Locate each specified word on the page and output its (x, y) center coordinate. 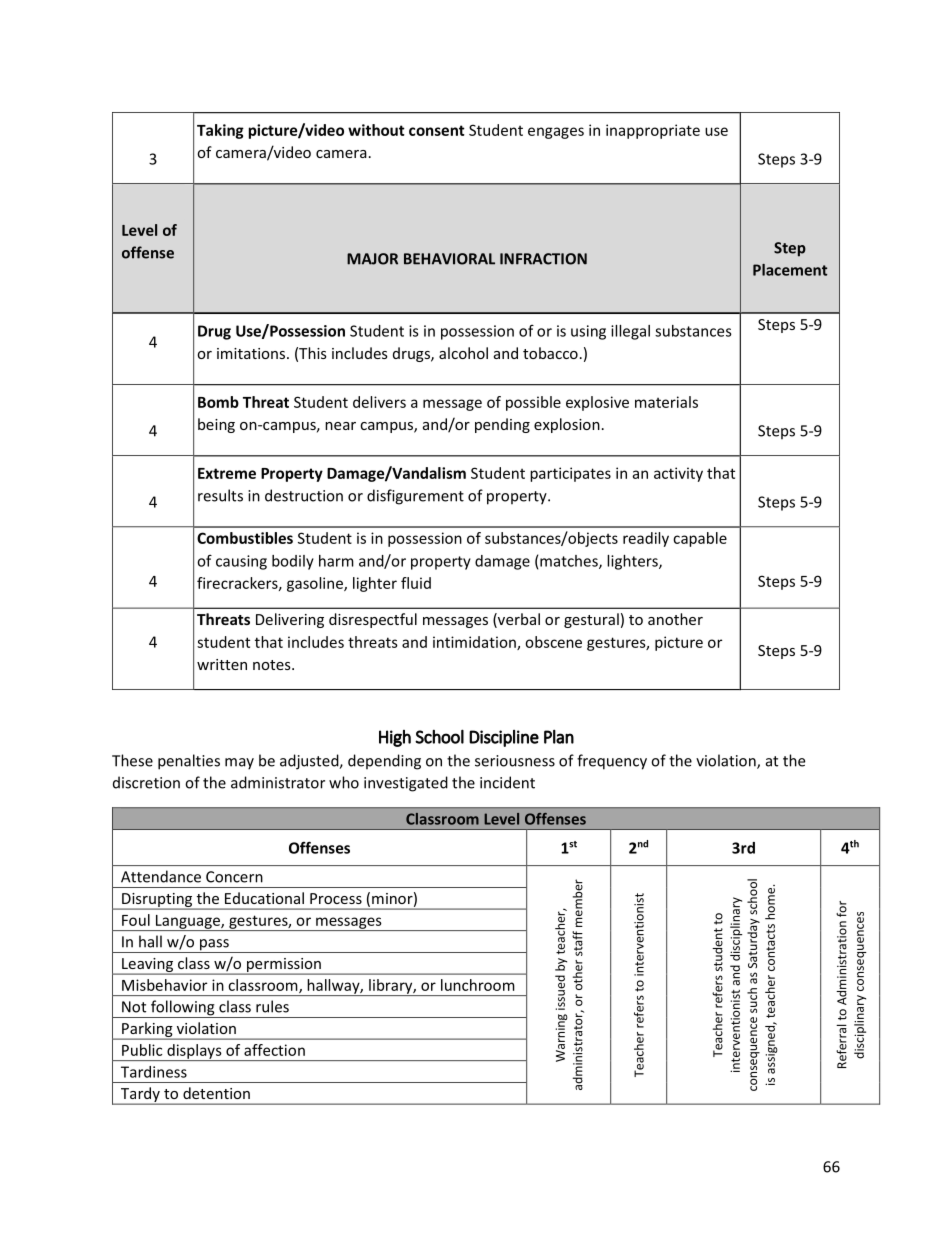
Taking (220, 131)
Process (336, 898)
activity (678, 474)
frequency (612, 762)
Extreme (227, 473)
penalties (189, 762)
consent (437, 130)
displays (194, 1052)
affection (274, 1050)
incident (507, 782)
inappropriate (653, 131)
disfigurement (415, 497)
